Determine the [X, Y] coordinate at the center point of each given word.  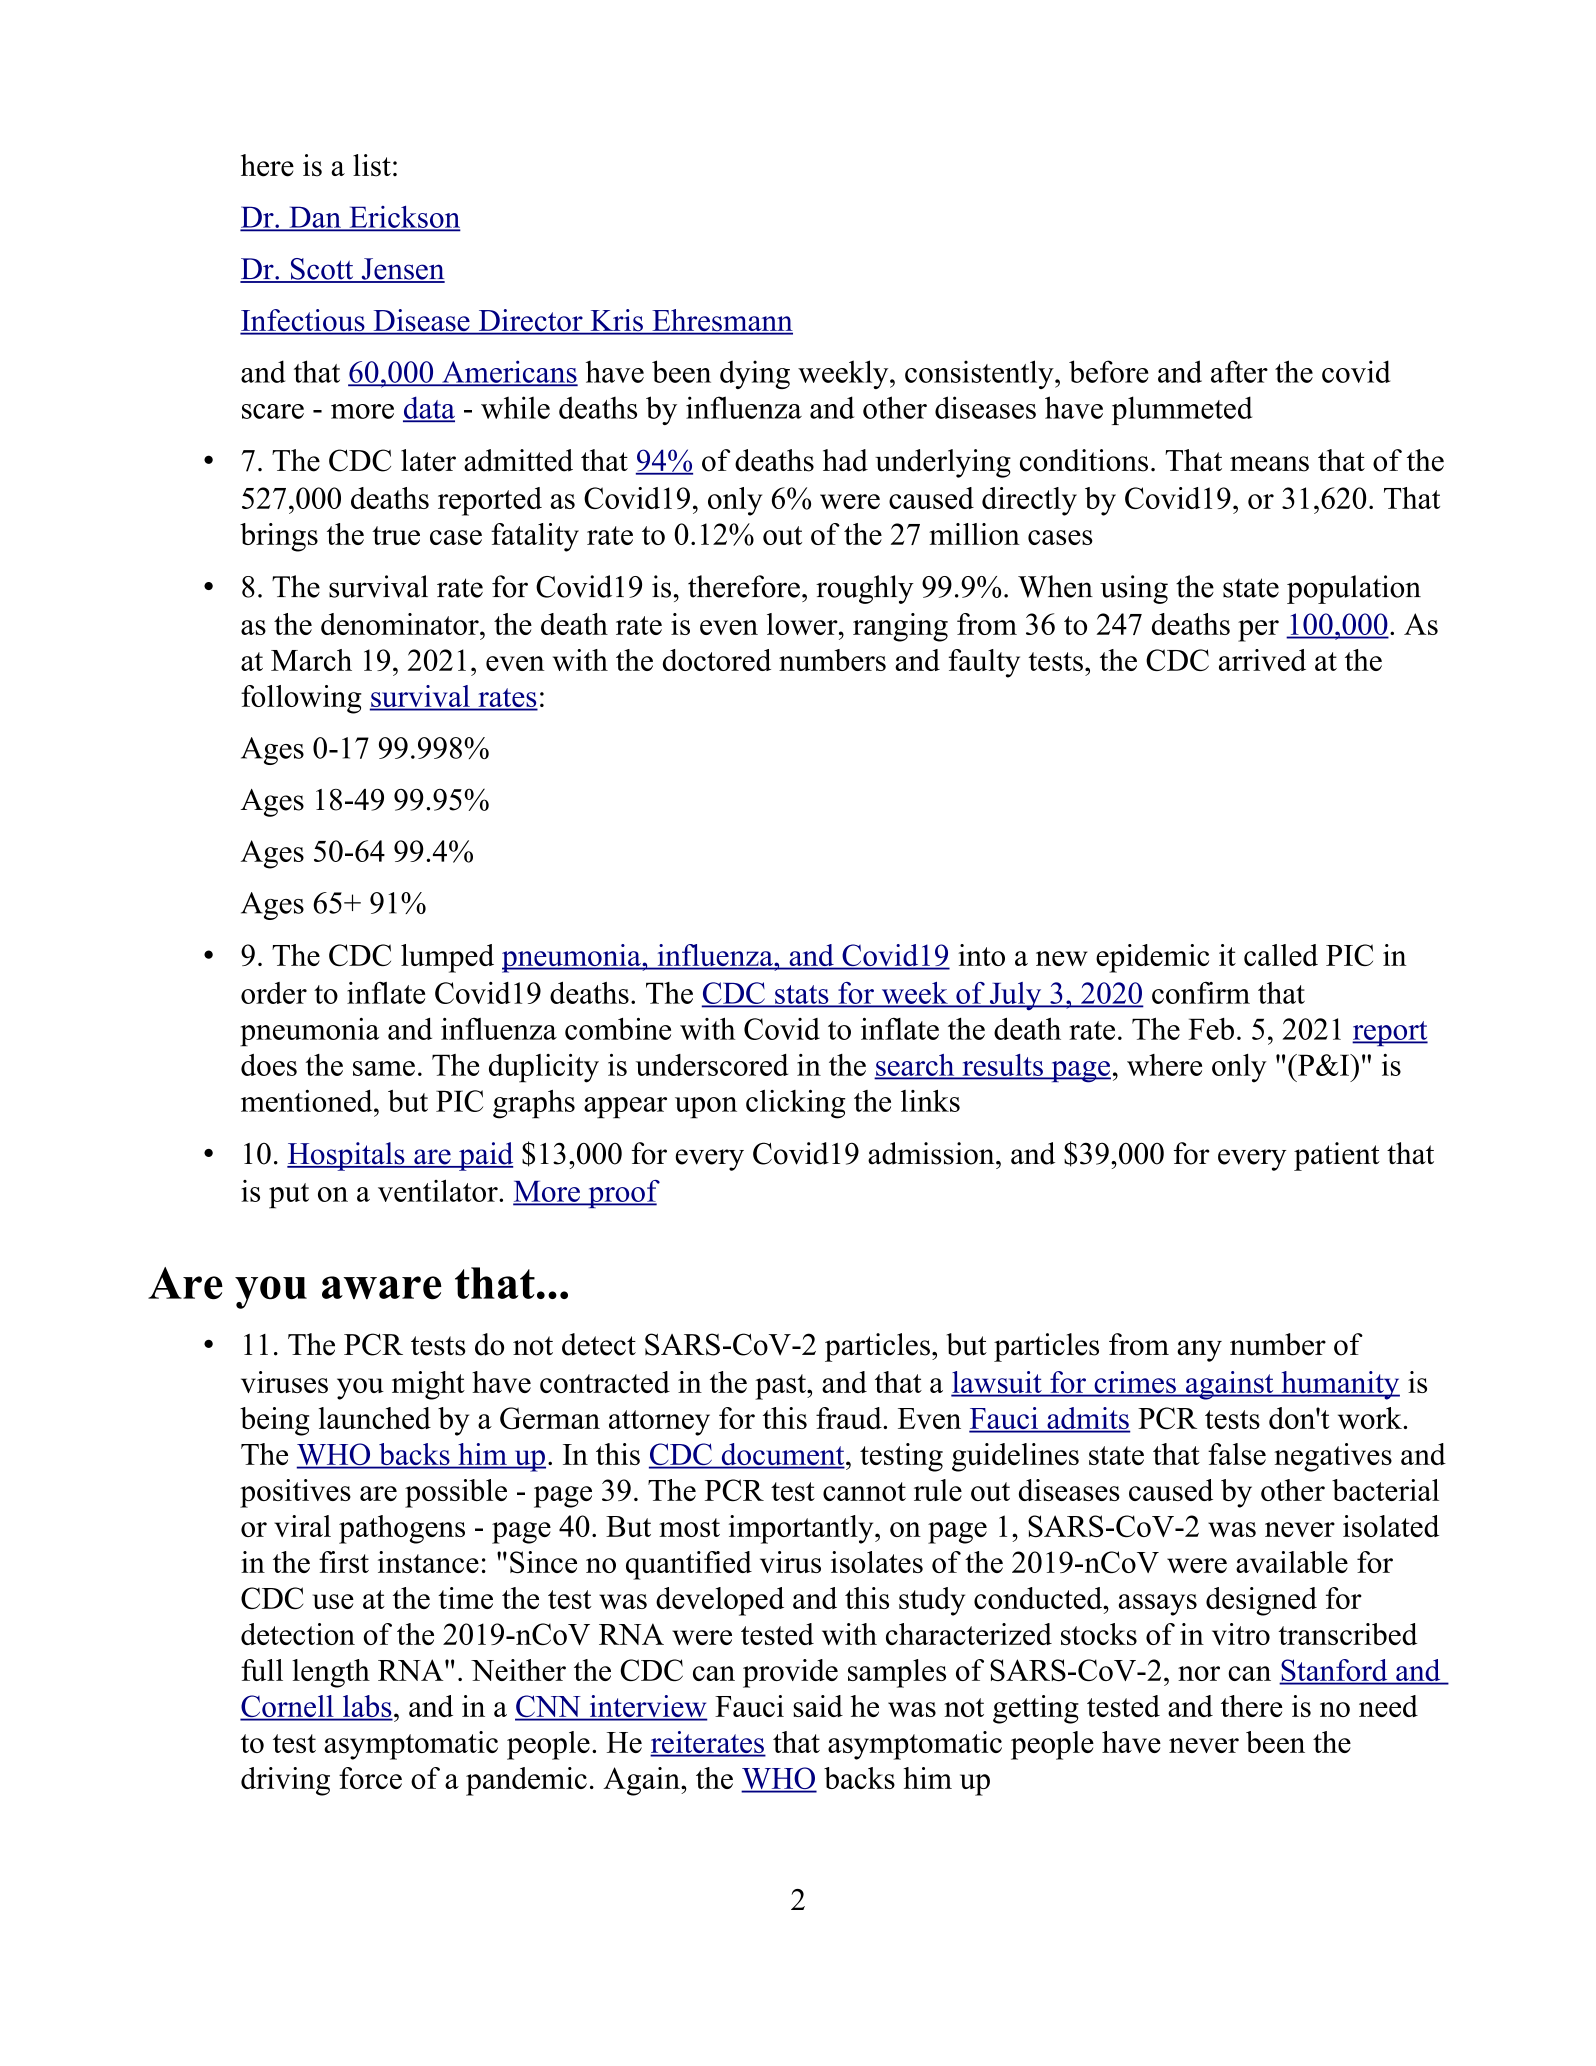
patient [1337, 1156]
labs [366, 1707]
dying [755, 374]
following [301, 699]
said [818, 1706]
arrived [1262, 660]
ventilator [439, 1190]
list [372, 165]
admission [932, 1153]
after [1239, 371]
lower [803, 624]
